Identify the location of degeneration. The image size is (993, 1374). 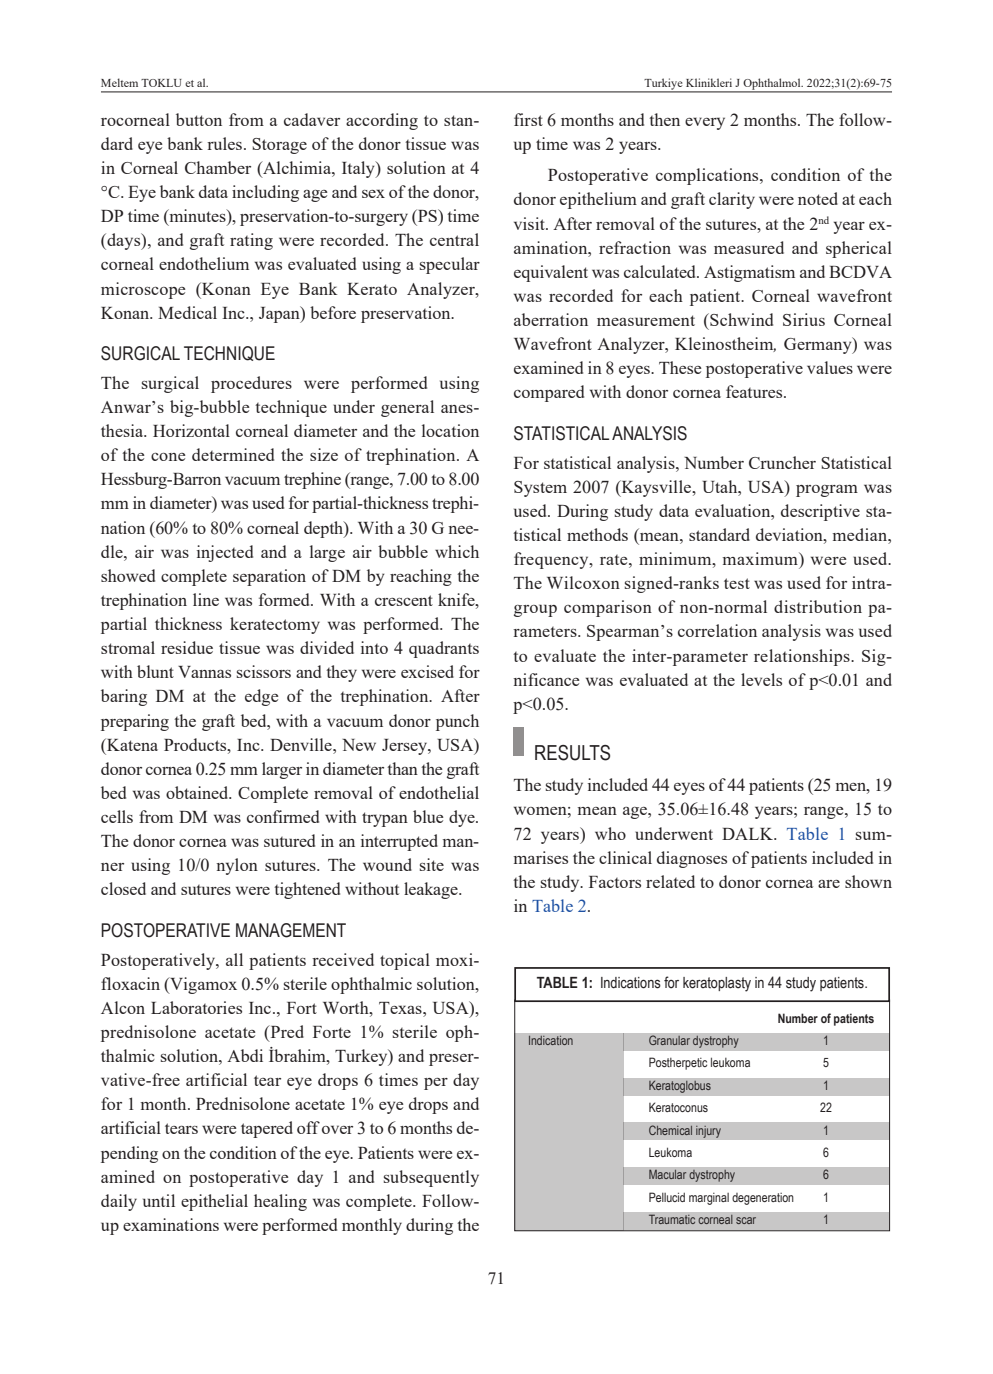
(763, 1199).
